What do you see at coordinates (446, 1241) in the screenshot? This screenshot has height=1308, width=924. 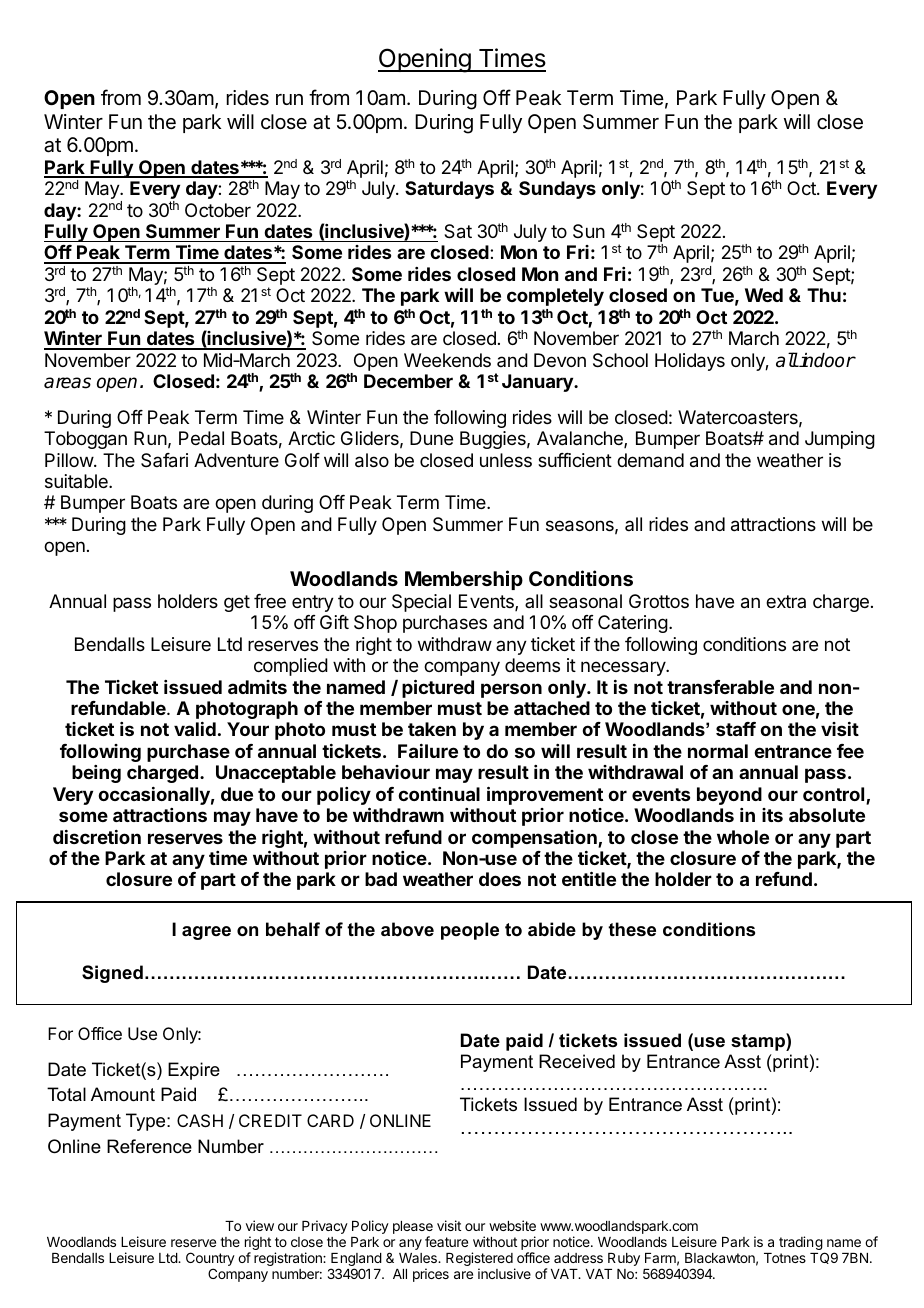 I see `feature` at bounding box center [446, 1241].
